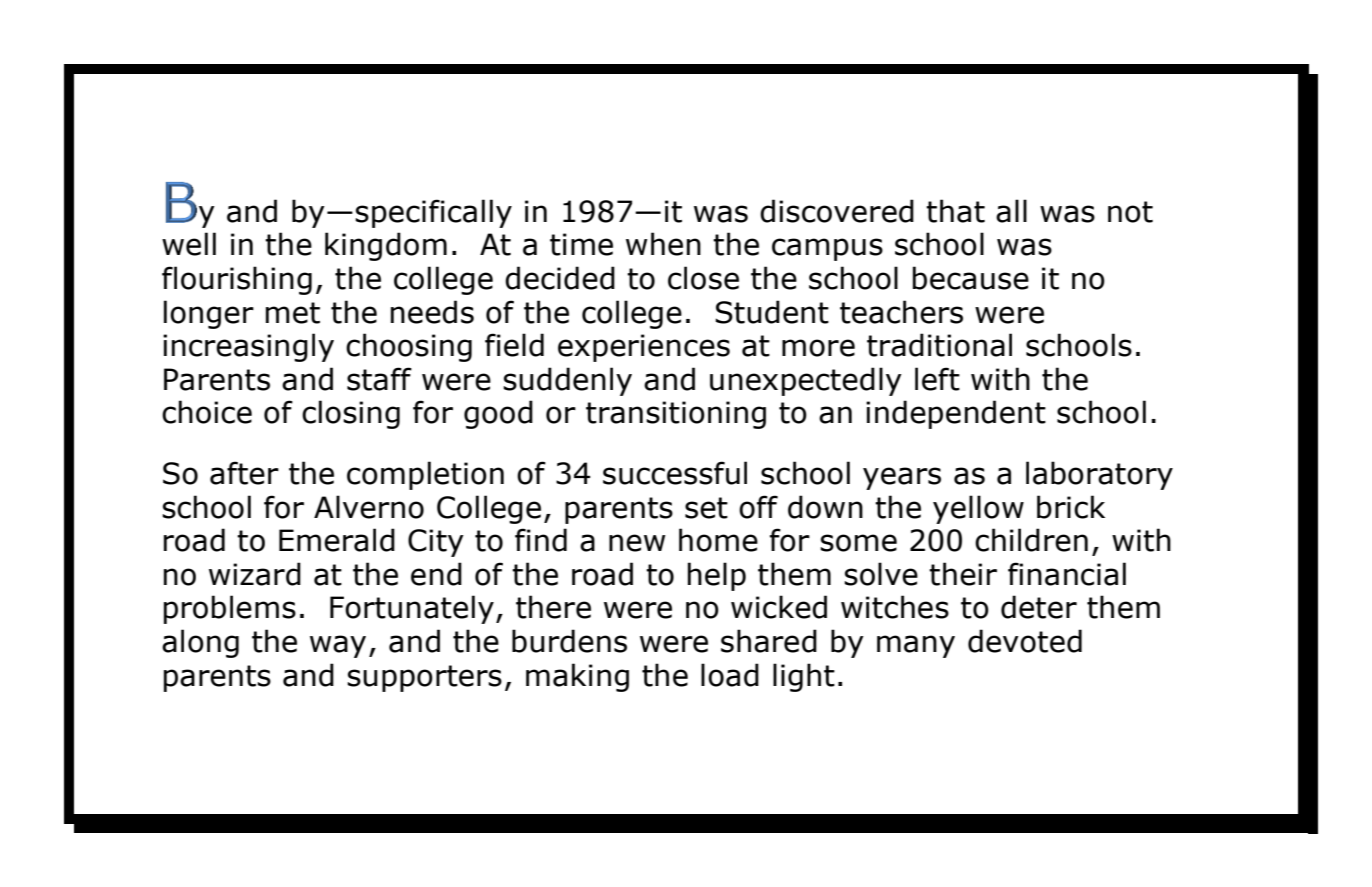  Describe the element at coordinates (663, 244) in the screenshot. I see `when` at that location.
